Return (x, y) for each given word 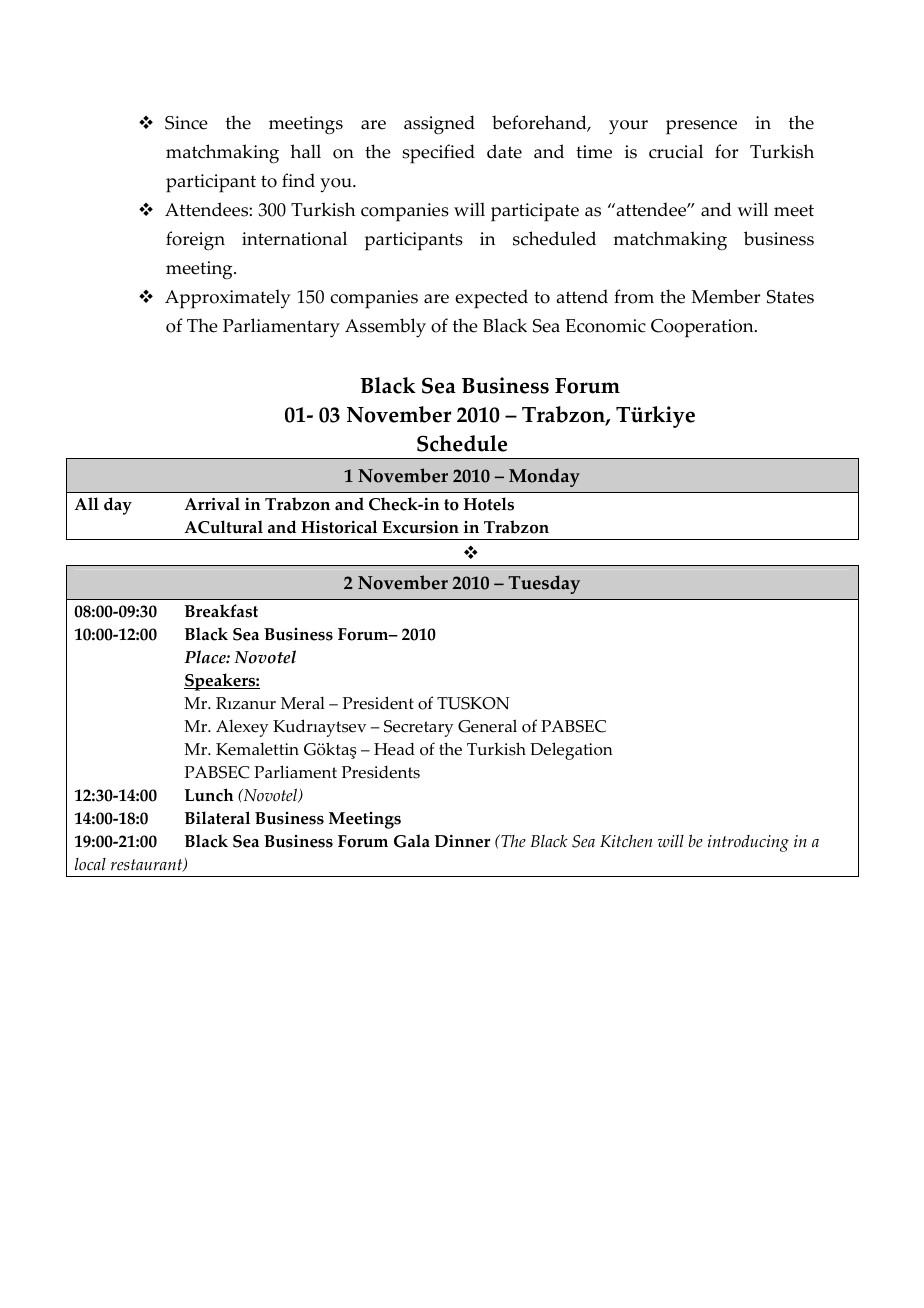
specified (438, 154)
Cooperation (703, 328)
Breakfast (221, 611)
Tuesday (544, 584)
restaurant (148, 865)
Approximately (228, 299)
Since (186, 123)
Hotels (489, 504)
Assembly (385, 328)
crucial (676, 151)
